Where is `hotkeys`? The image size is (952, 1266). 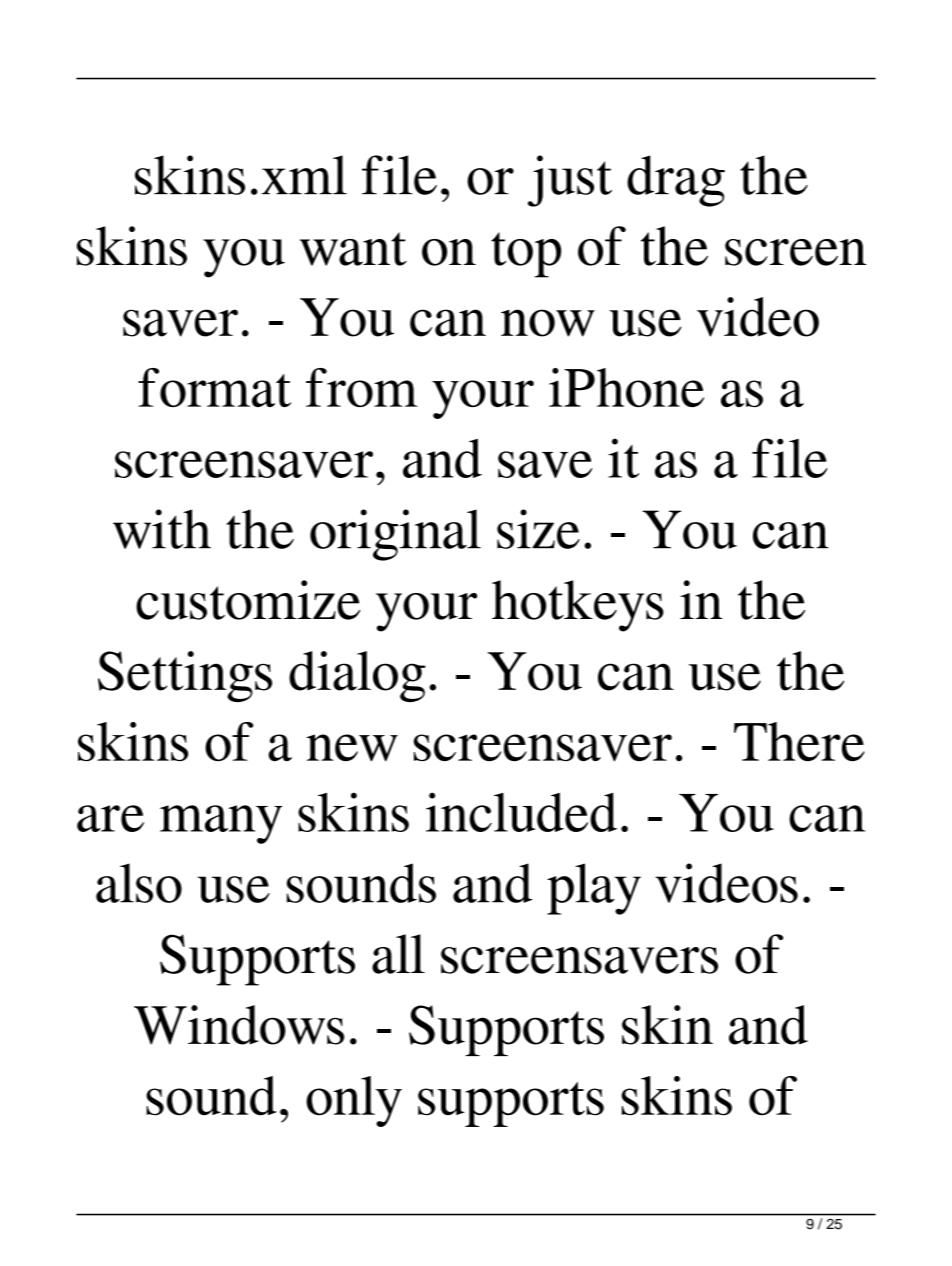 hotkeys is located at coordinates (578, 606).
